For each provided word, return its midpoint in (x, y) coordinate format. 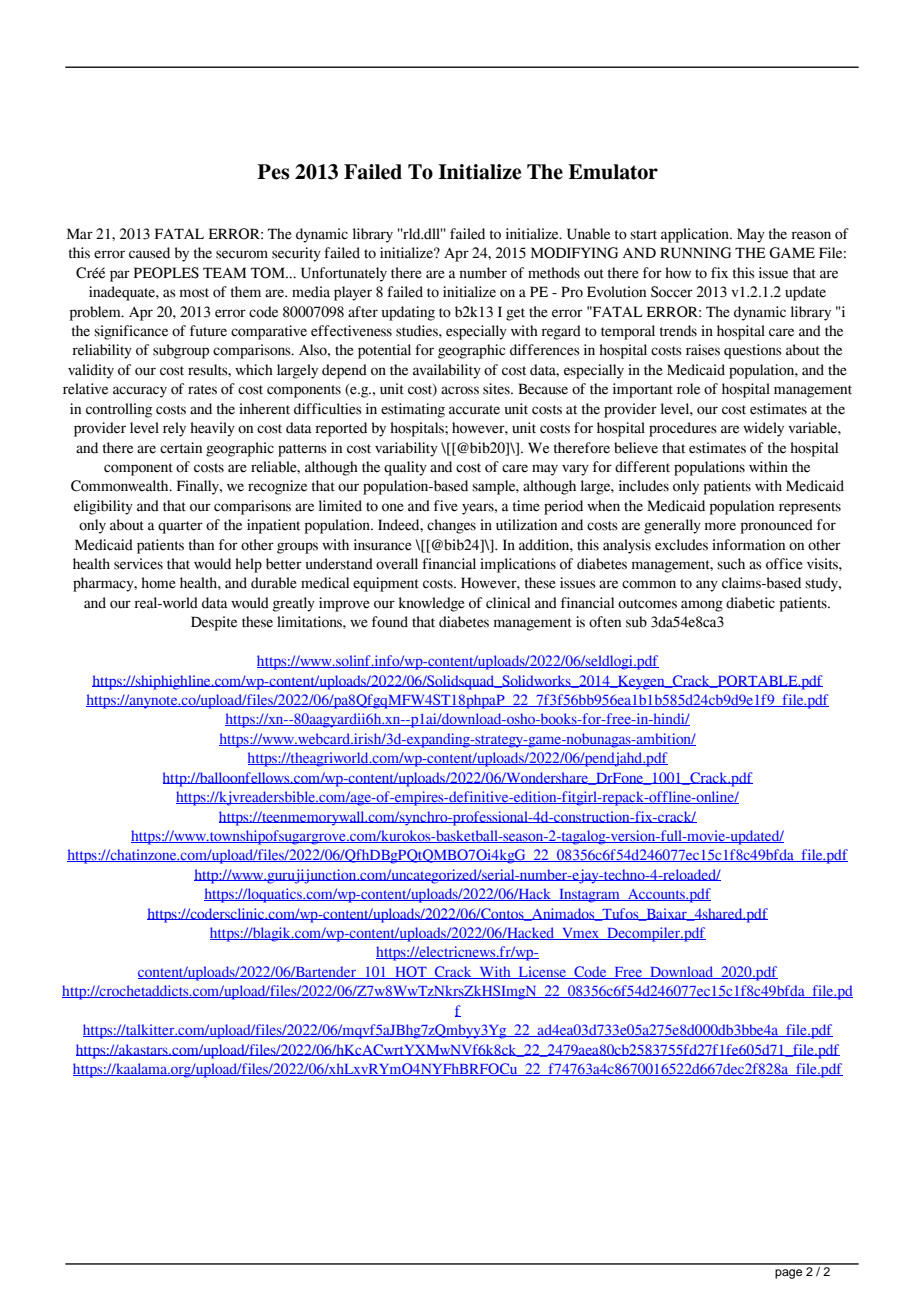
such (731, 564)
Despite (214, 623)
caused (149, 253)
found (390, 622)
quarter (180, 527)
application (696, 235)
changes (451, 526)
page (788, 1274)
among (702, 606)
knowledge (432, 604)
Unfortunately (344, 274)
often (605, 622)
